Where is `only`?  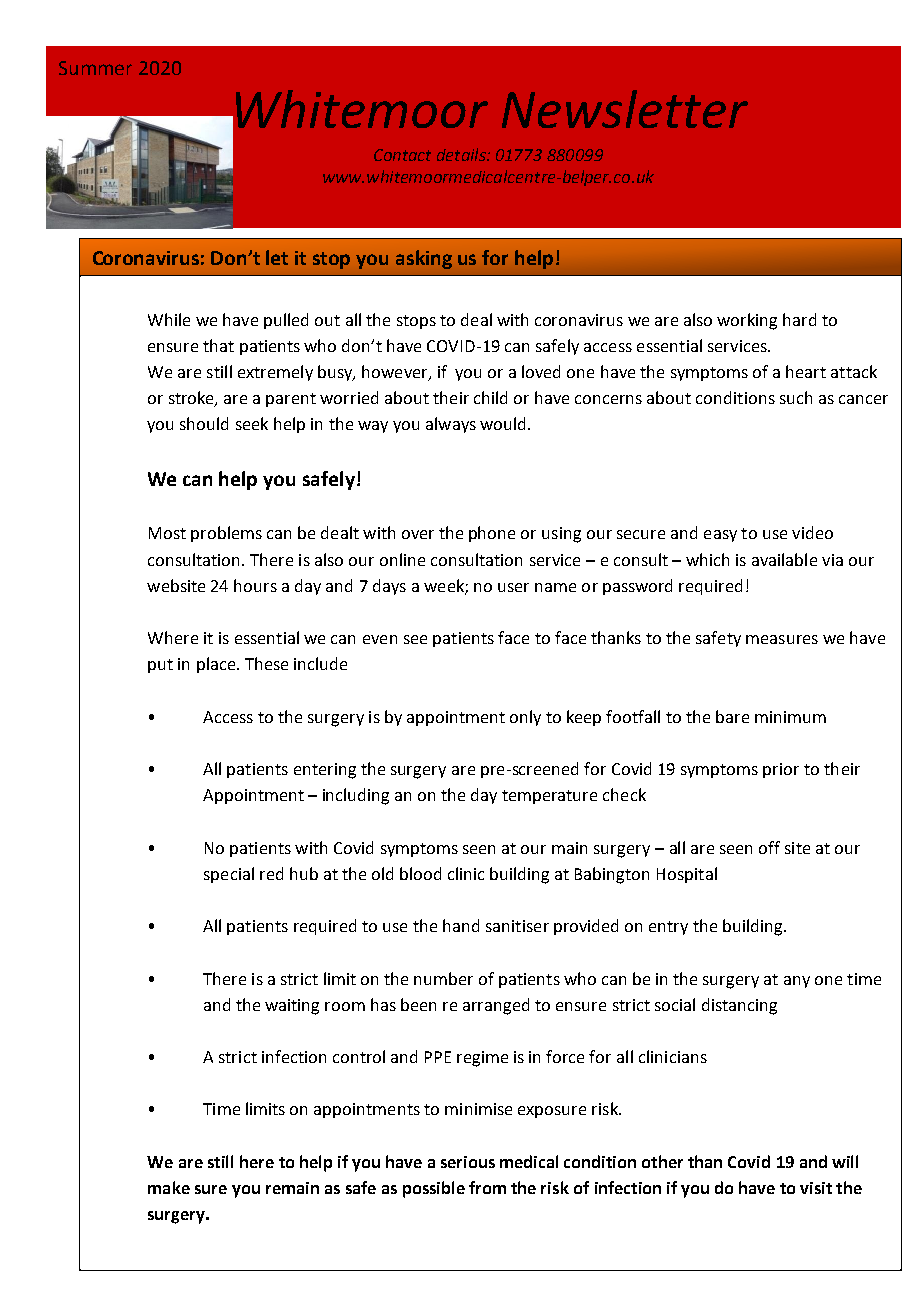
only is located at coordinates (525, 718).
